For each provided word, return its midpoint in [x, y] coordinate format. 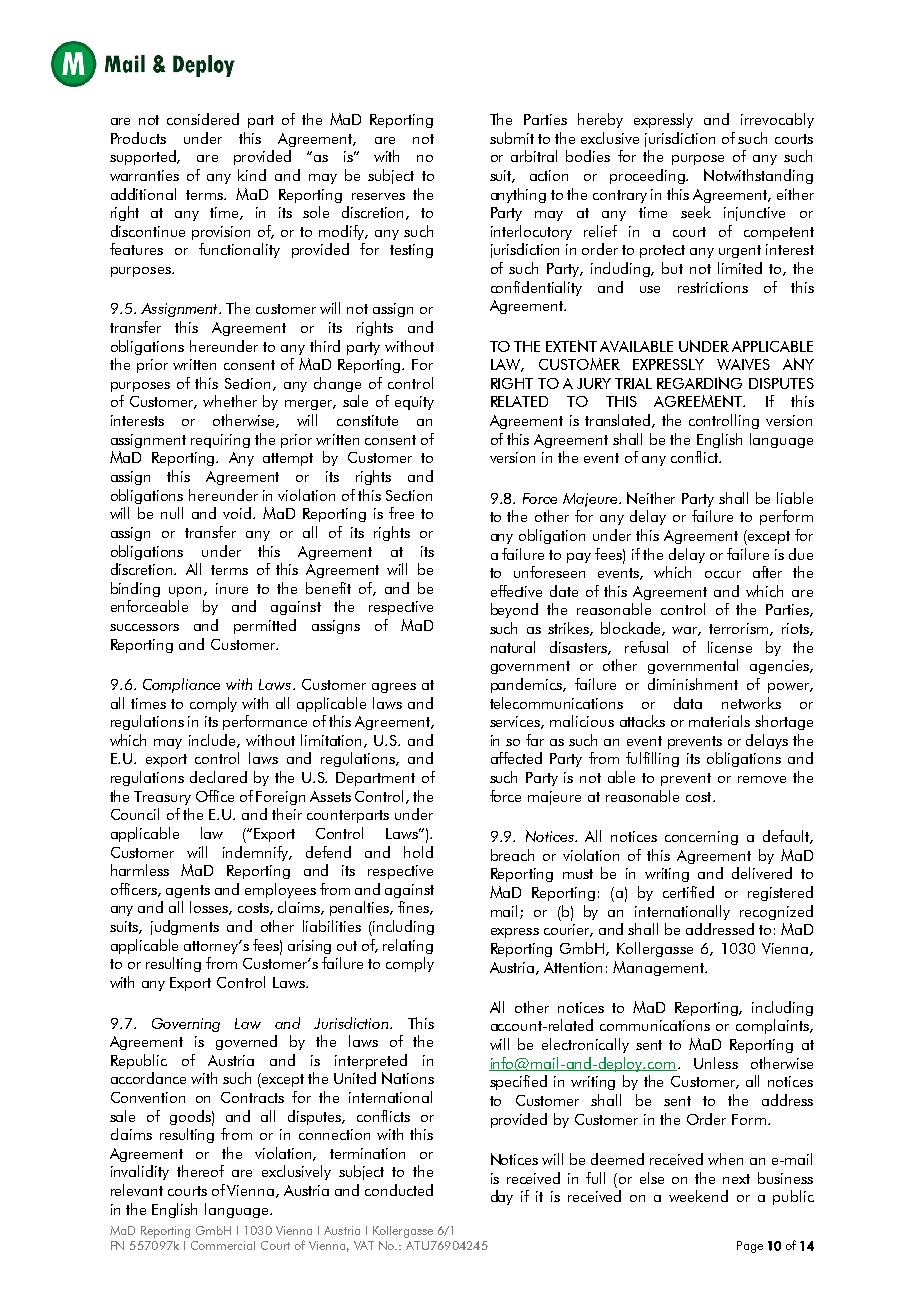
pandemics [528, 685]
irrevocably [777, 120]
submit [512, 138]
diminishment [693, 684]
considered [203, 119]
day [502, 1197]
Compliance [181, 685]
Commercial [223, 1245]
